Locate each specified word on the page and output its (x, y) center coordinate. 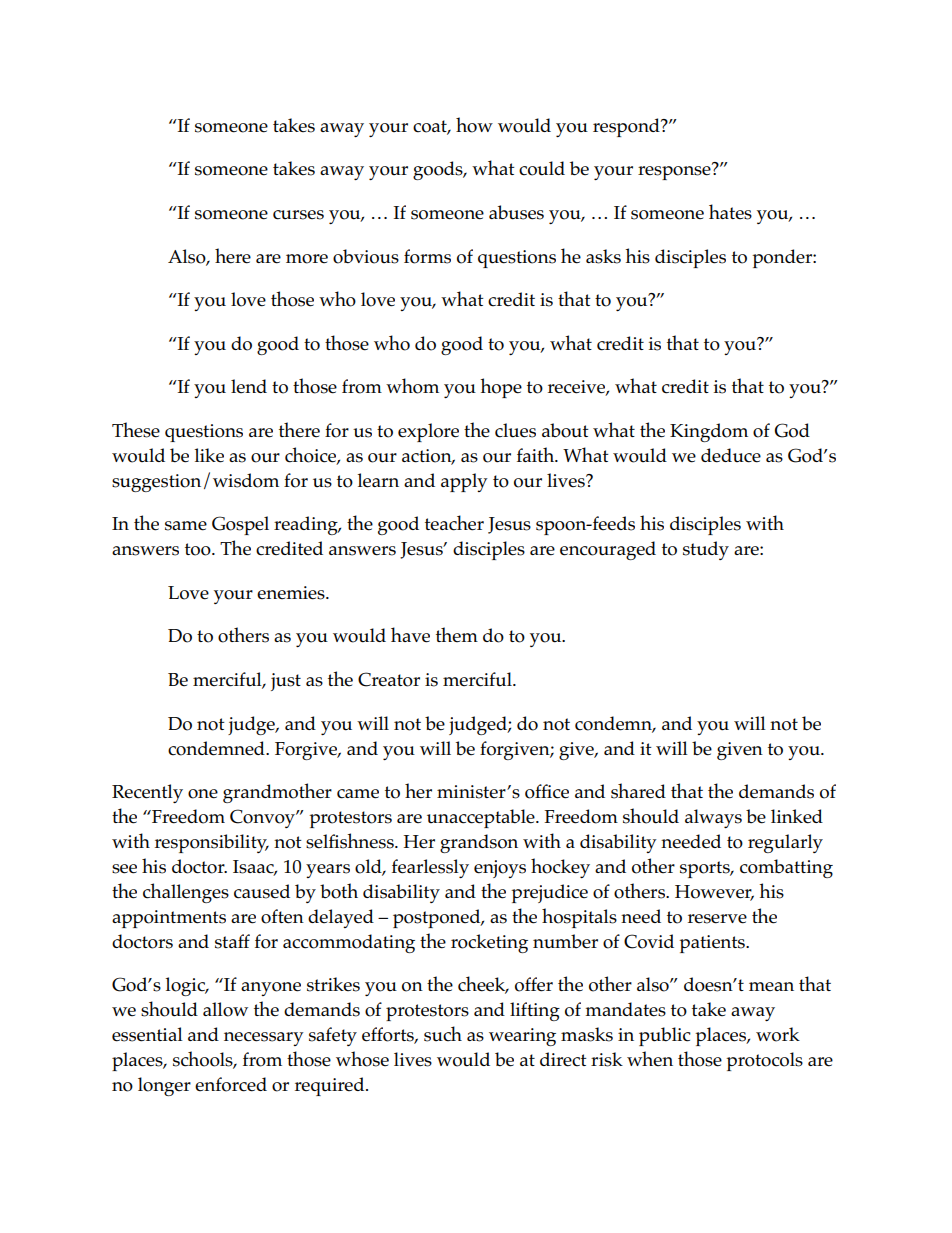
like (209, 455)
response (675, 172)
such (443, 1034)
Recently (147, 793)
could (542, 168)
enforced (231, 1084)
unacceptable (482, 818)
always (713, 818)
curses (298, 215)
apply (464, 482)
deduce (731, 455)
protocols (764, 1061)
